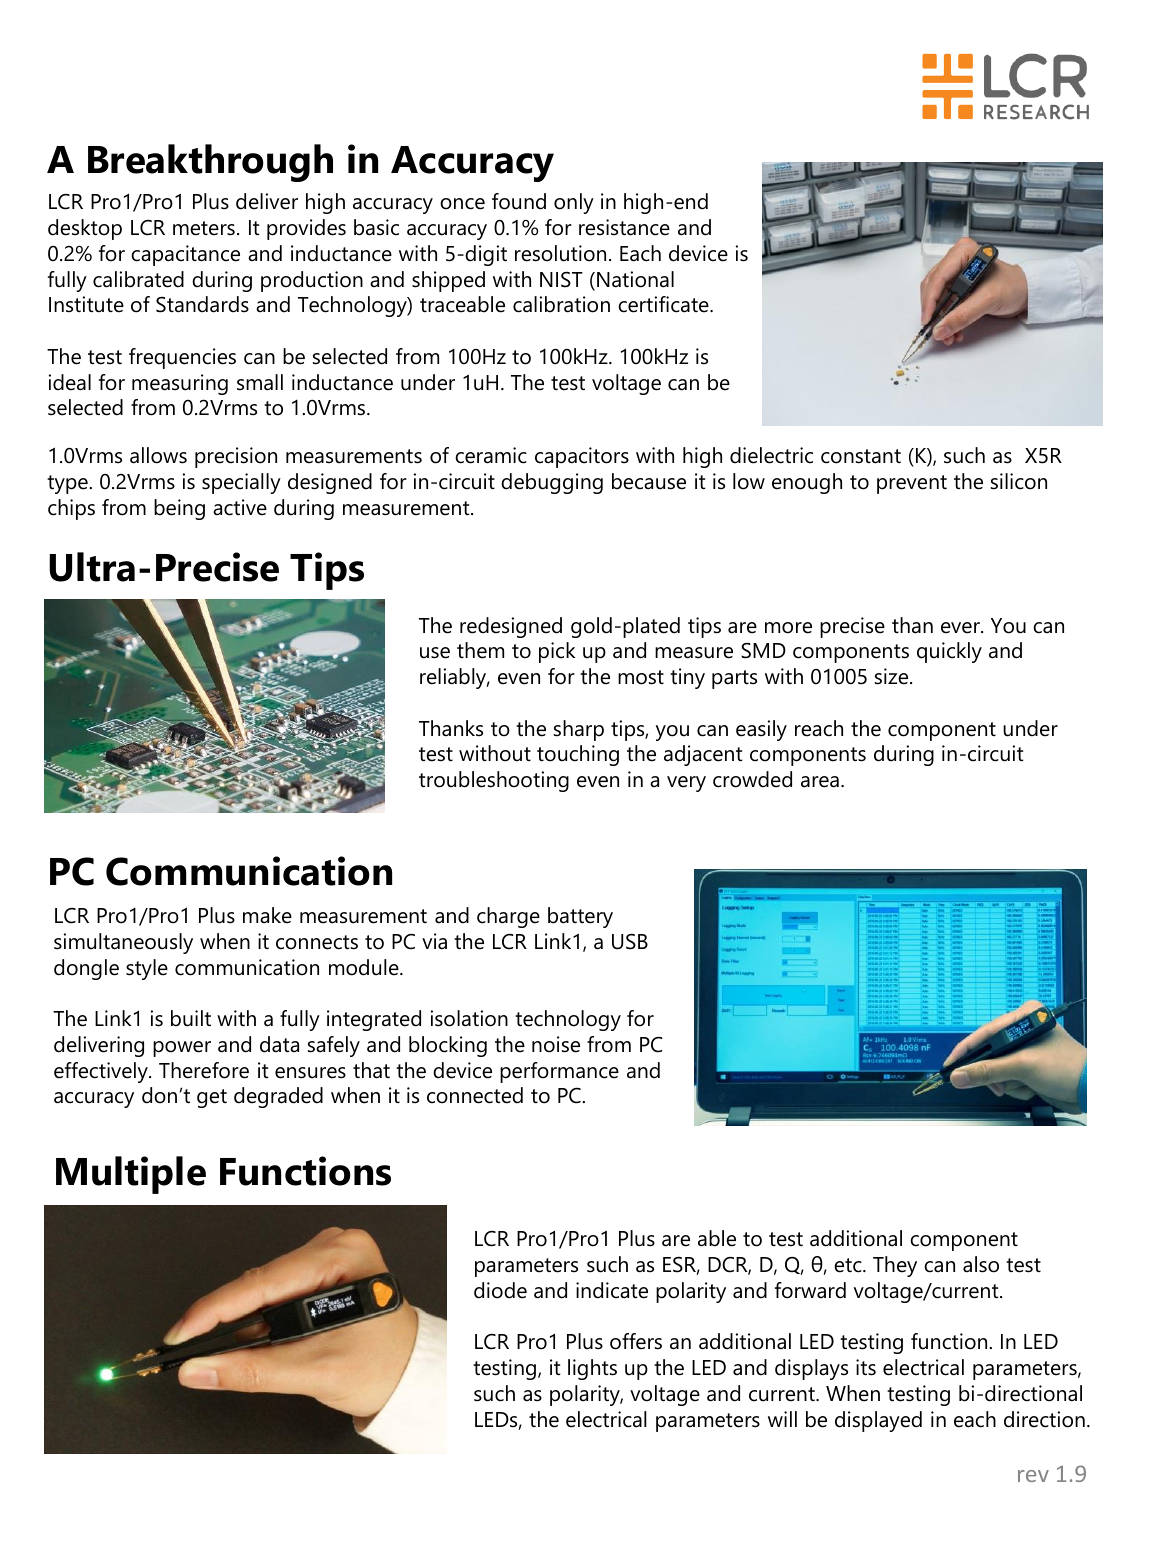 The height and width of the image is (1545, 1159). I want to click on being, so click(179, 509).
